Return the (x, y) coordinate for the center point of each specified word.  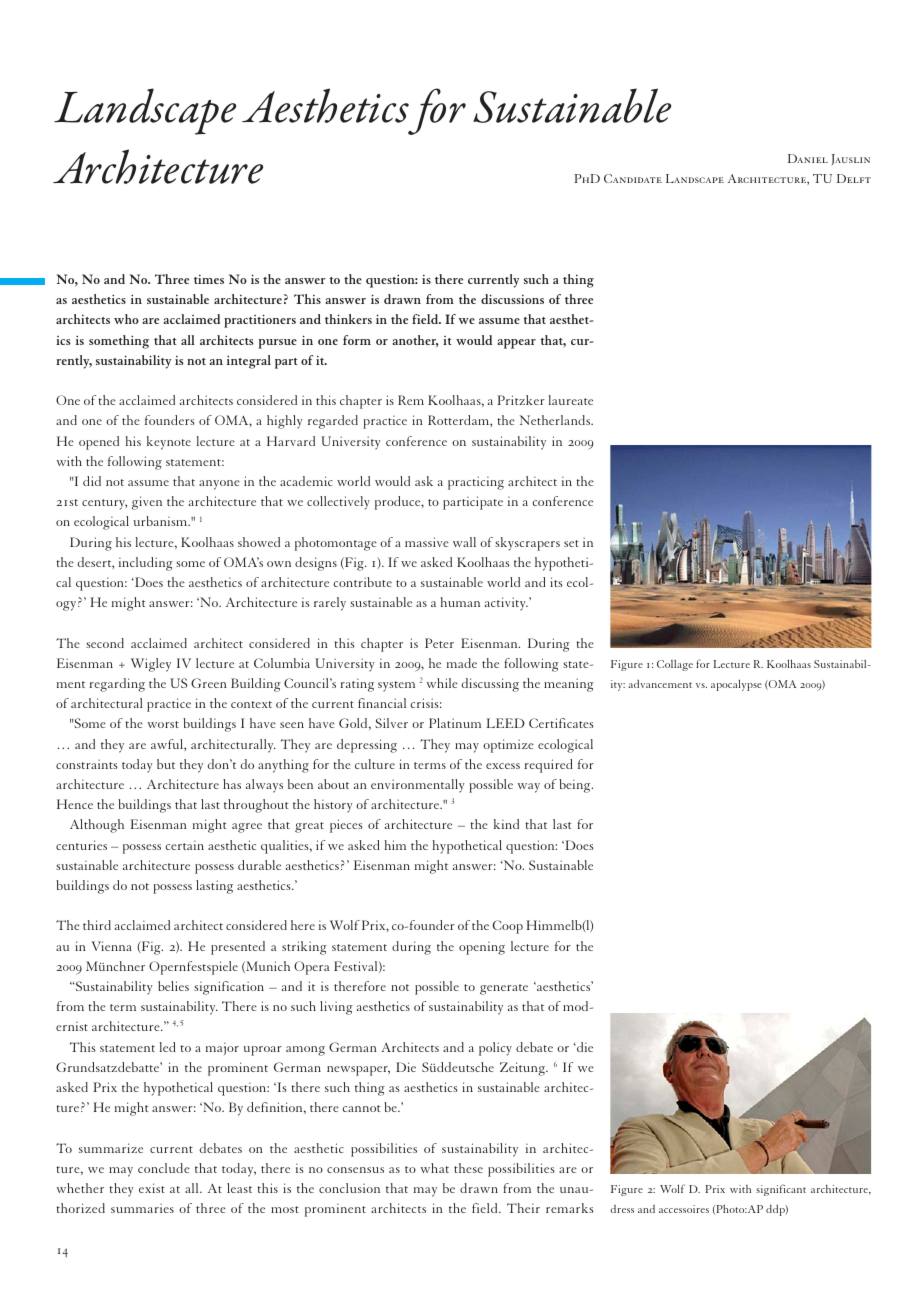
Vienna (112, 946)
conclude (164, 1168)
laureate (571, 400)
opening (482, 948)
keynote (169, 443)
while (442, 683)
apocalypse (736, 685)
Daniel (808, 158)
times (209, 279)
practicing (476, 483)
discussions (512, 299)
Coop (507, 927)
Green (209, 683)
